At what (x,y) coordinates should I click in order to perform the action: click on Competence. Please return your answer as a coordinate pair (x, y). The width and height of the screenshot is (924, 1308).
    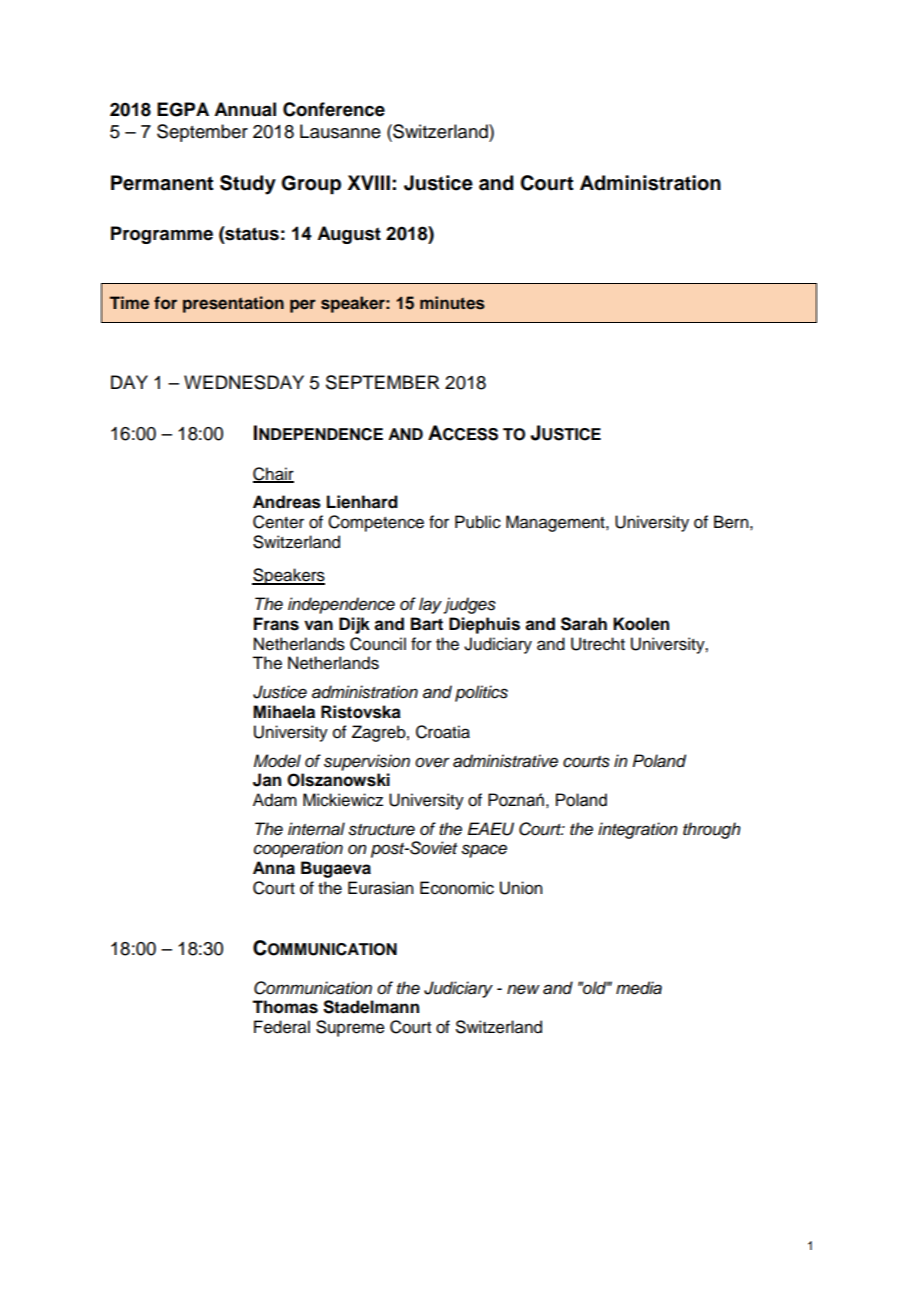
    Looking at the image, I should click on (376, 523).
